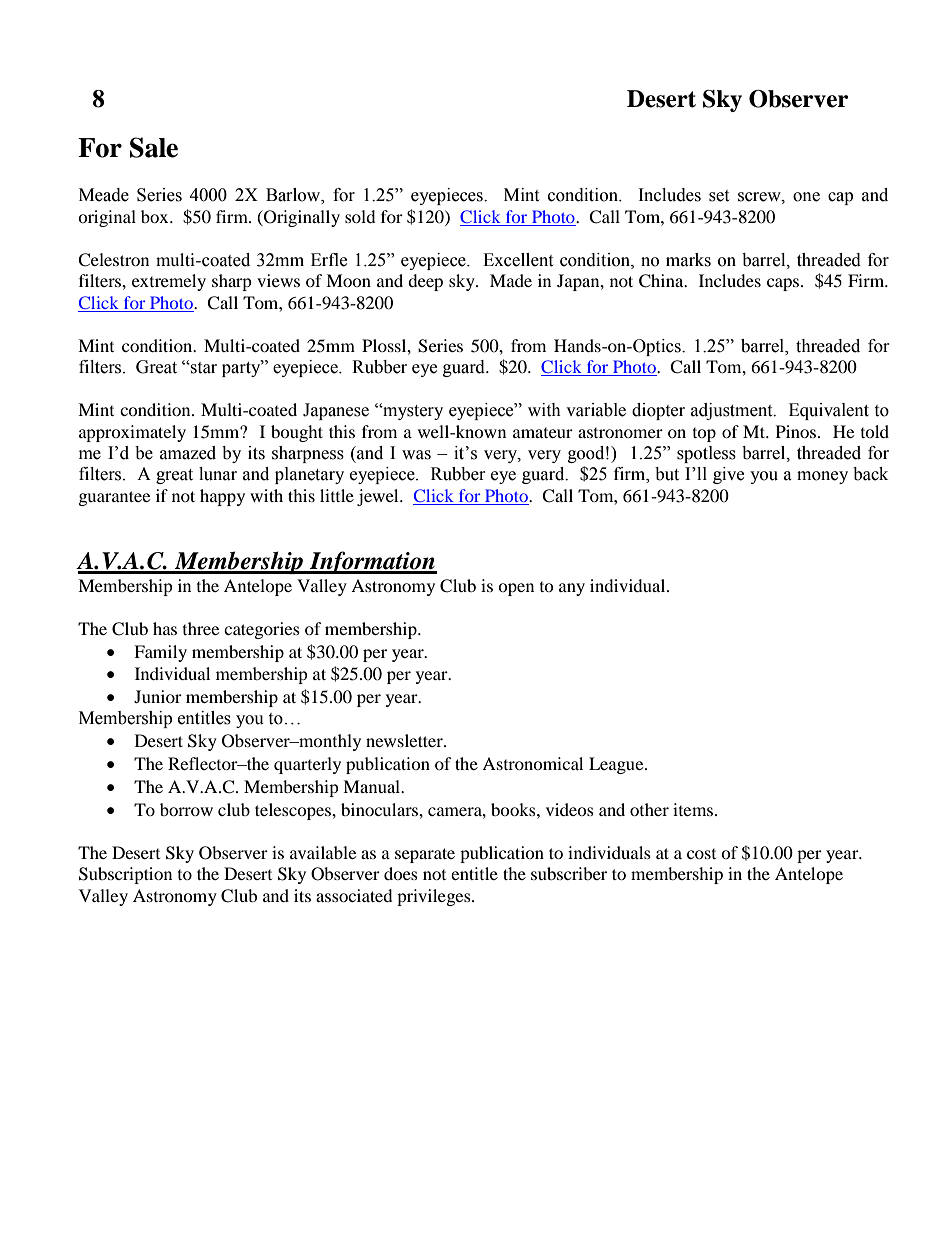 The width and height of the screenshot is (952, 1233). What do you see at coordinates (125, 875) in the screenshot?
I see `Subscription` at bounding box center [125, 875].
